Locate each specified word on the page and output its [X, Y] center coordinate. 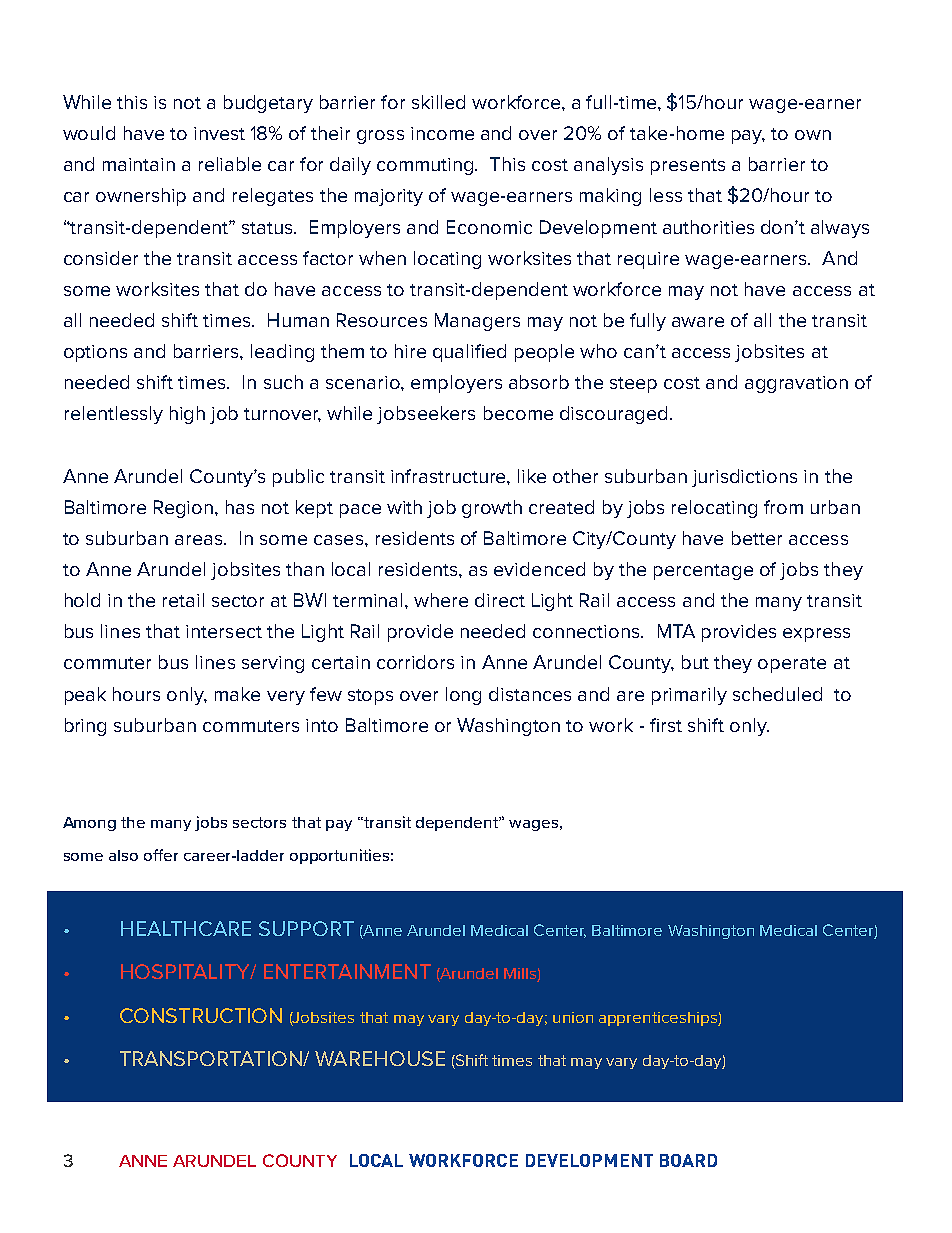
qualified [469, 353]
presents [688, 167]
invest [219, 133]
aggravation [796, 384]
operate [792, 665]
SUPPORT [306, 928]
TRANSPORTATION [212, 1058]
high [187, 415]
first [666, 725]
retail [183, 600]
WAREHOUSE [380, 1058]
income [442, 133]
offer [161, 855]
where [441, 600]
